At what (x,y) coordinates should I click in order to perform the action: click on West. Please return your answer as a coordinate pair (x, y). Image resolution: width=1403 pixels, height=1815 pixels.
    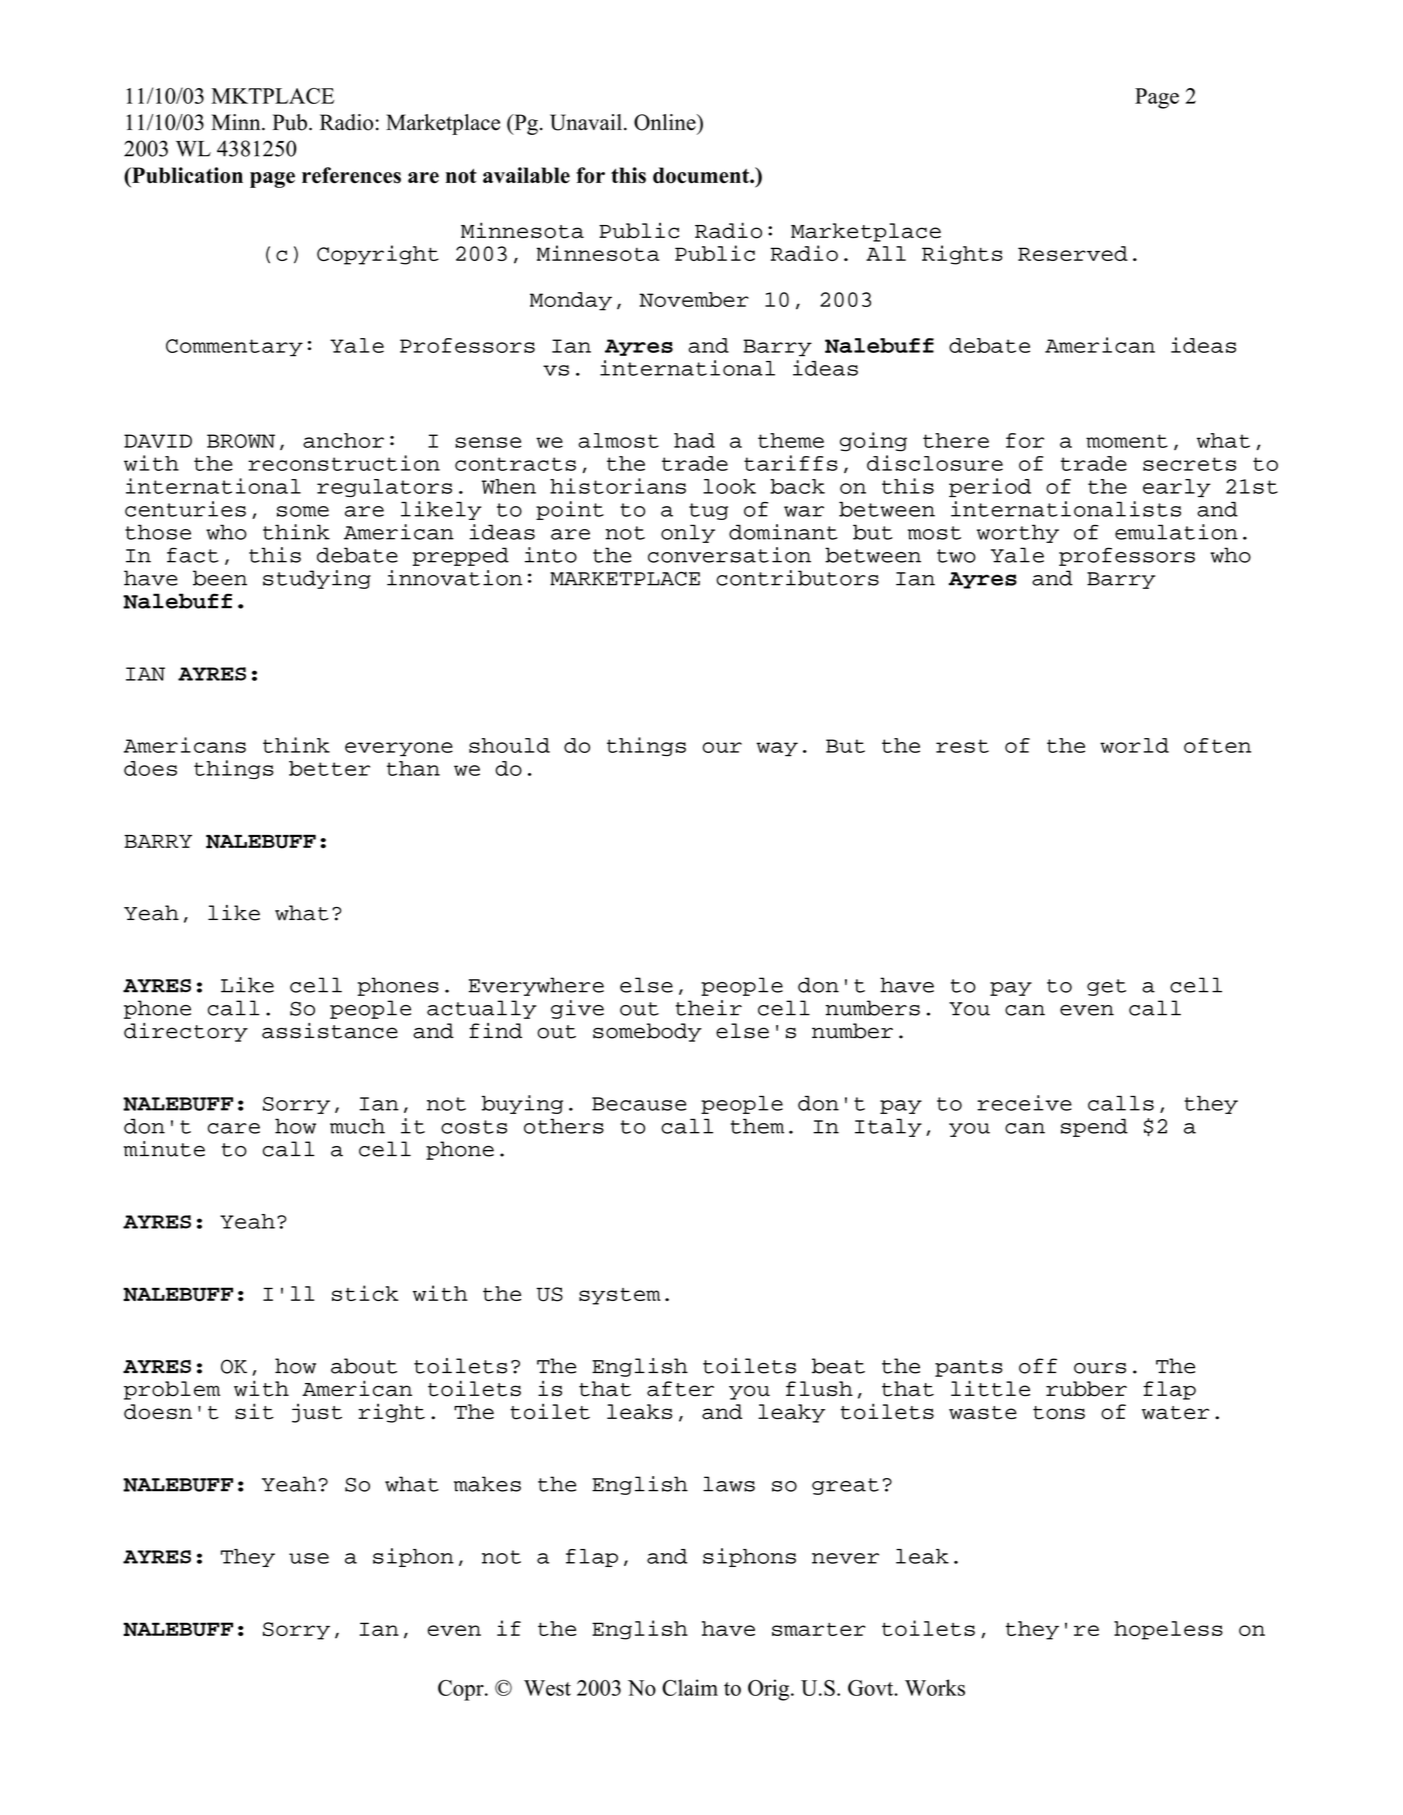
    Looking at the image, I should click on (547, 1688).
